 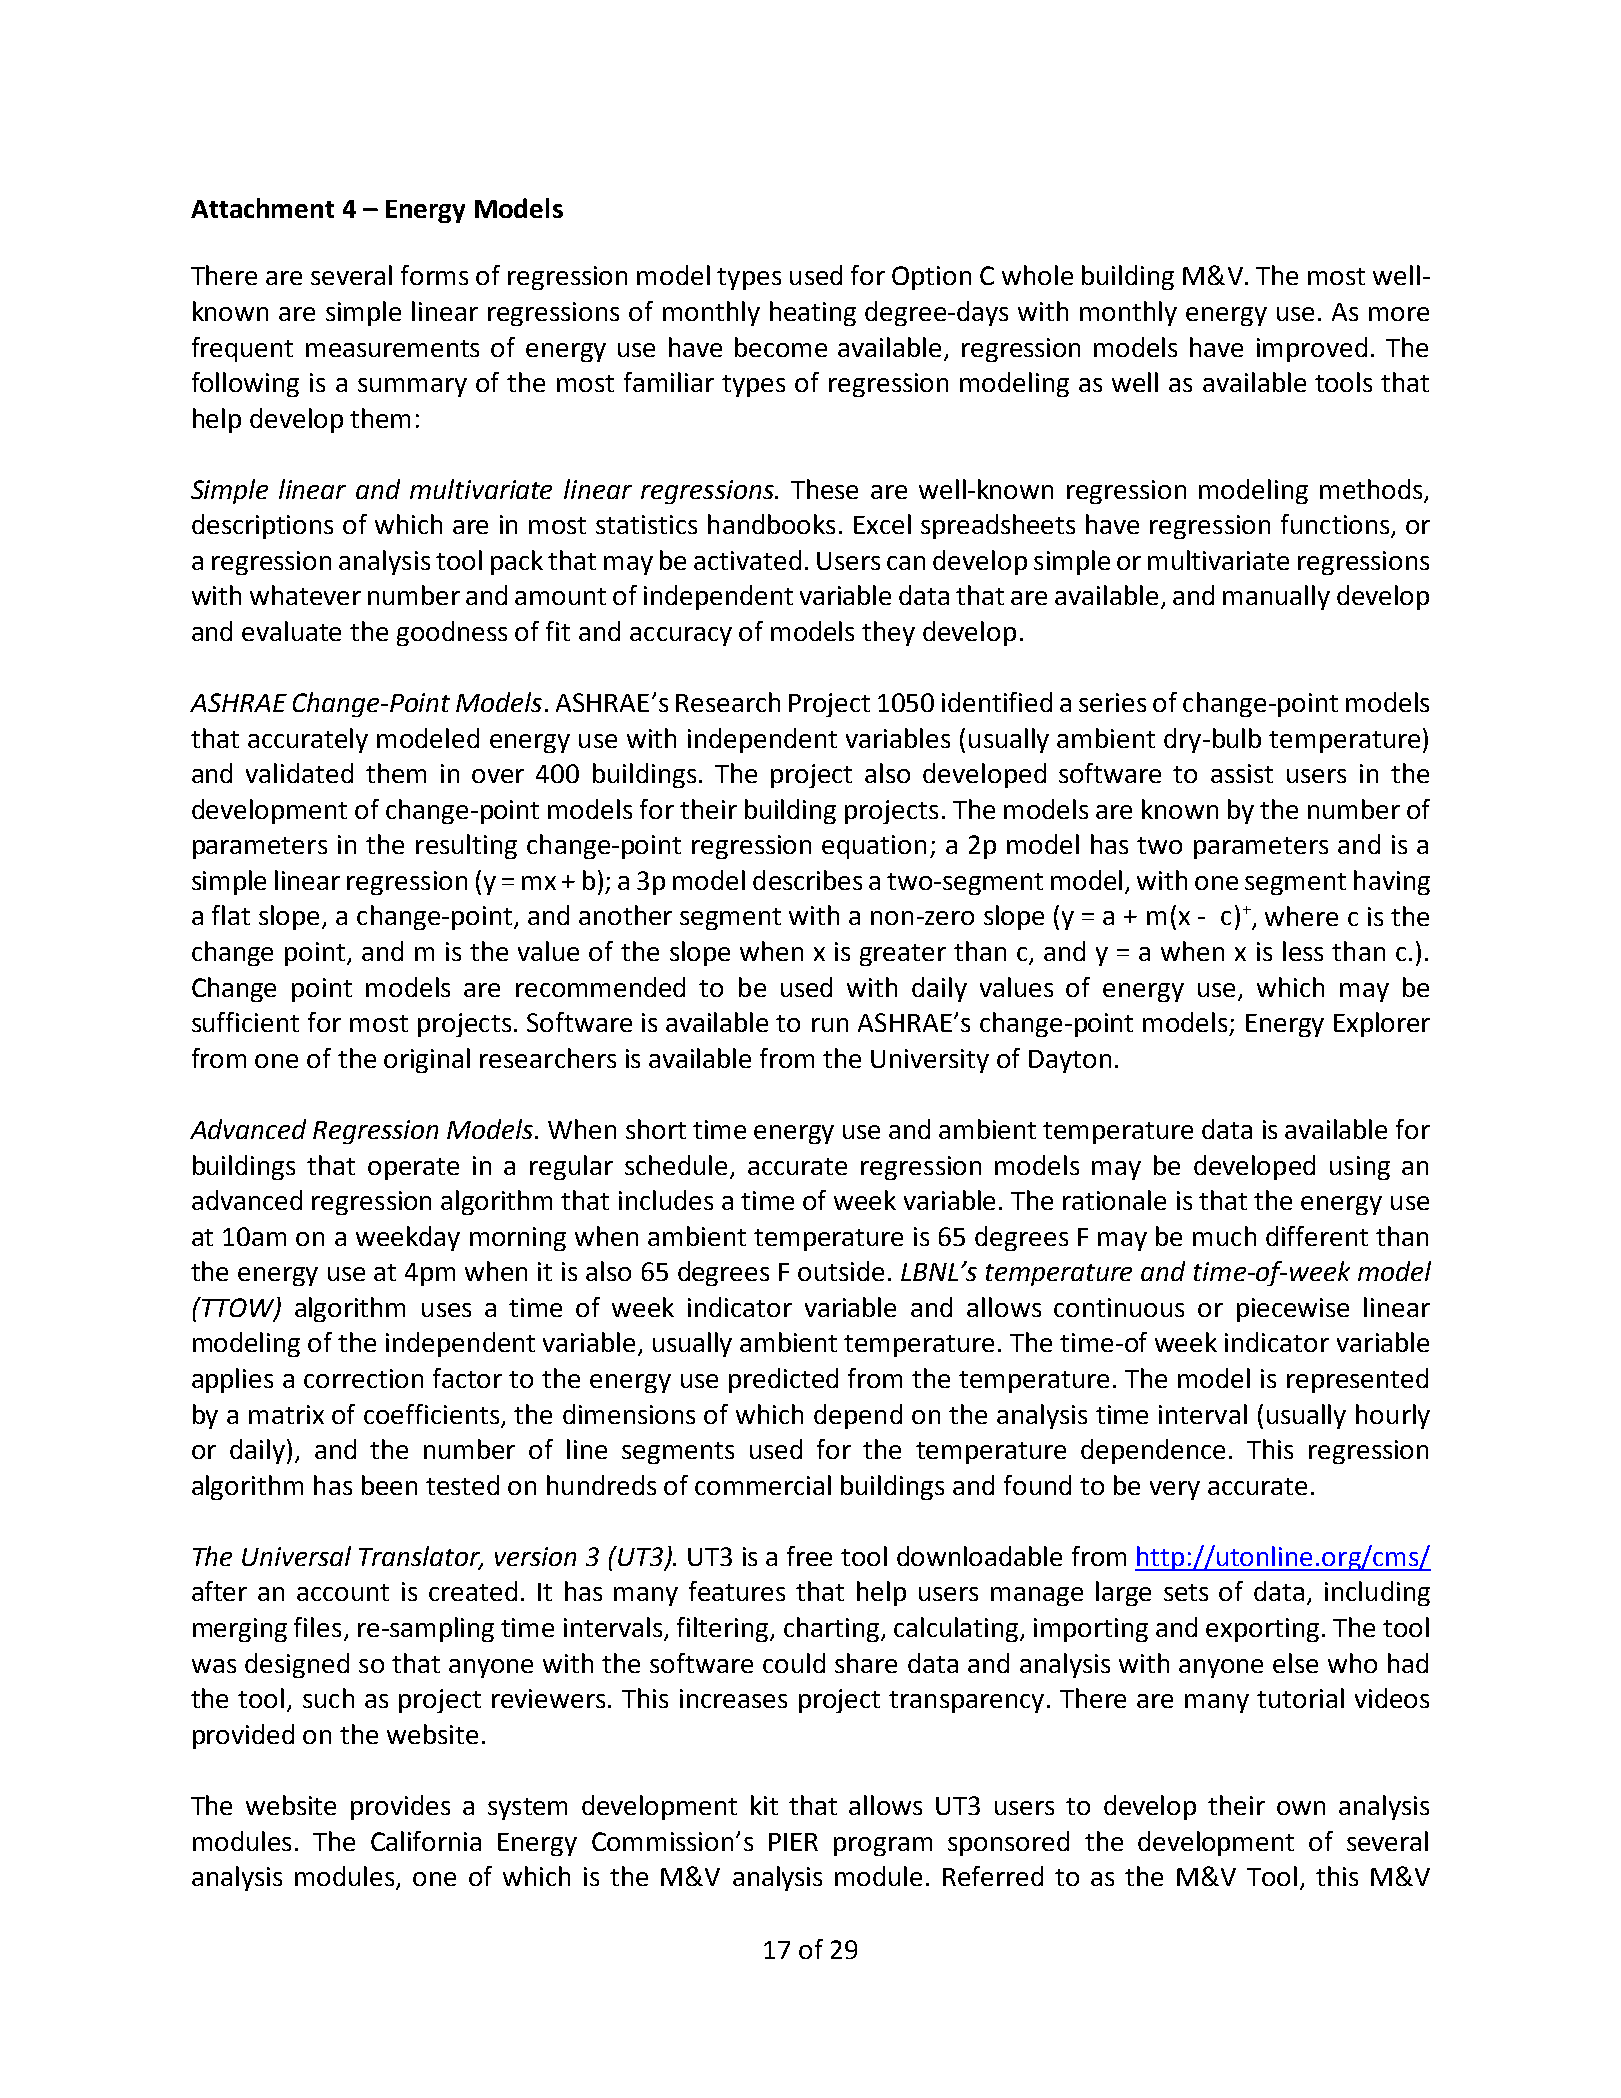 What do you see at coordinates (1224, 1236) in the page?
I see `much` at bounding box center [1224, 1236].
